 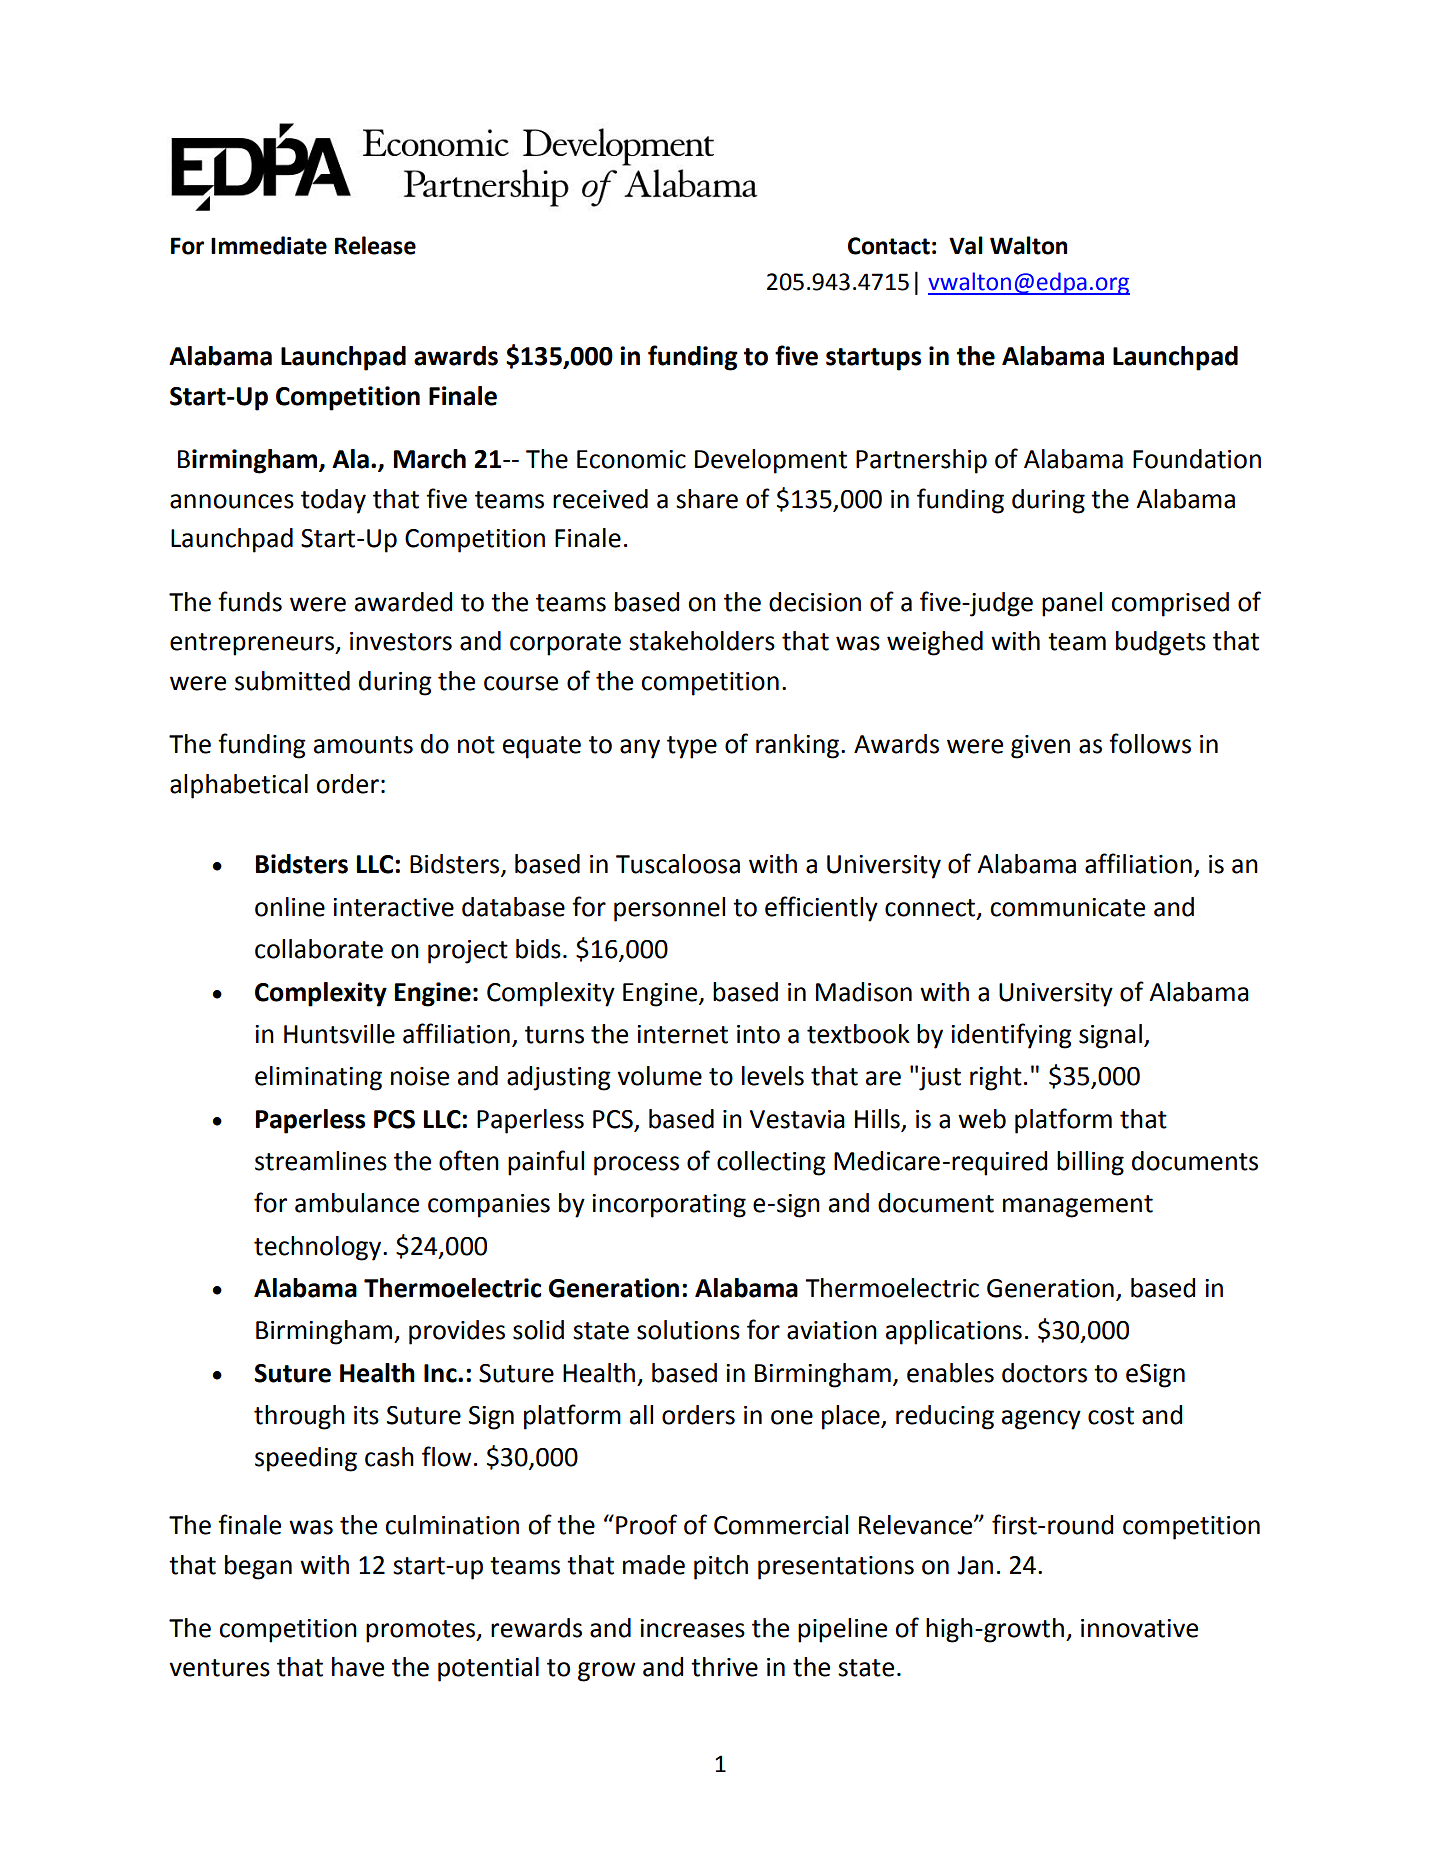 What do you see at coordinates (375, 245) in the screenshot?
I see `Release` at bounding box center [375, 245].
